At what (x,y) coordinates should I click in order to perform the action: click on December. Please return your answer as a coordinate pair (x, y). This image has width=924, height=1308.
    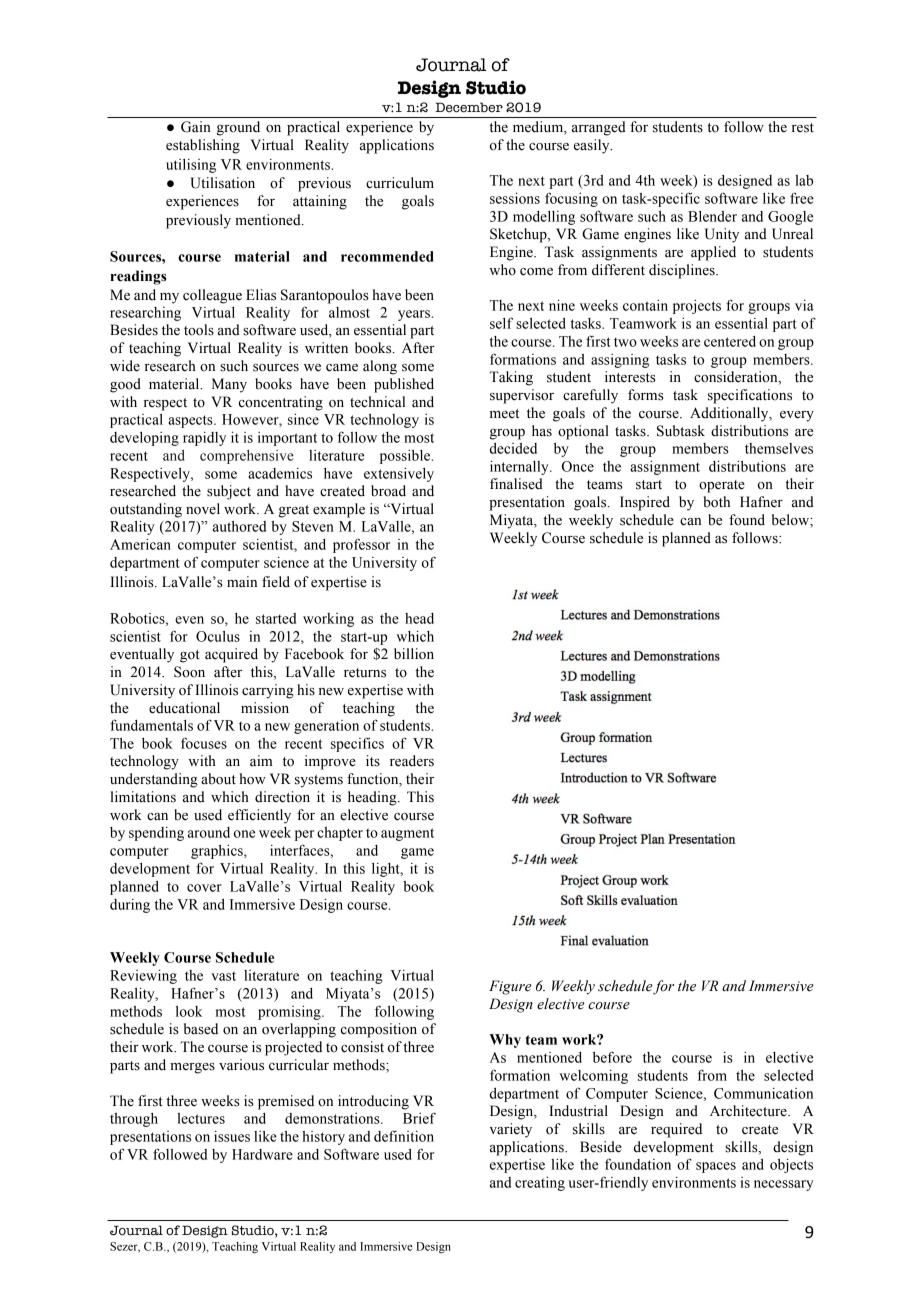
    Looking at the image, I should click on (469, 107).
